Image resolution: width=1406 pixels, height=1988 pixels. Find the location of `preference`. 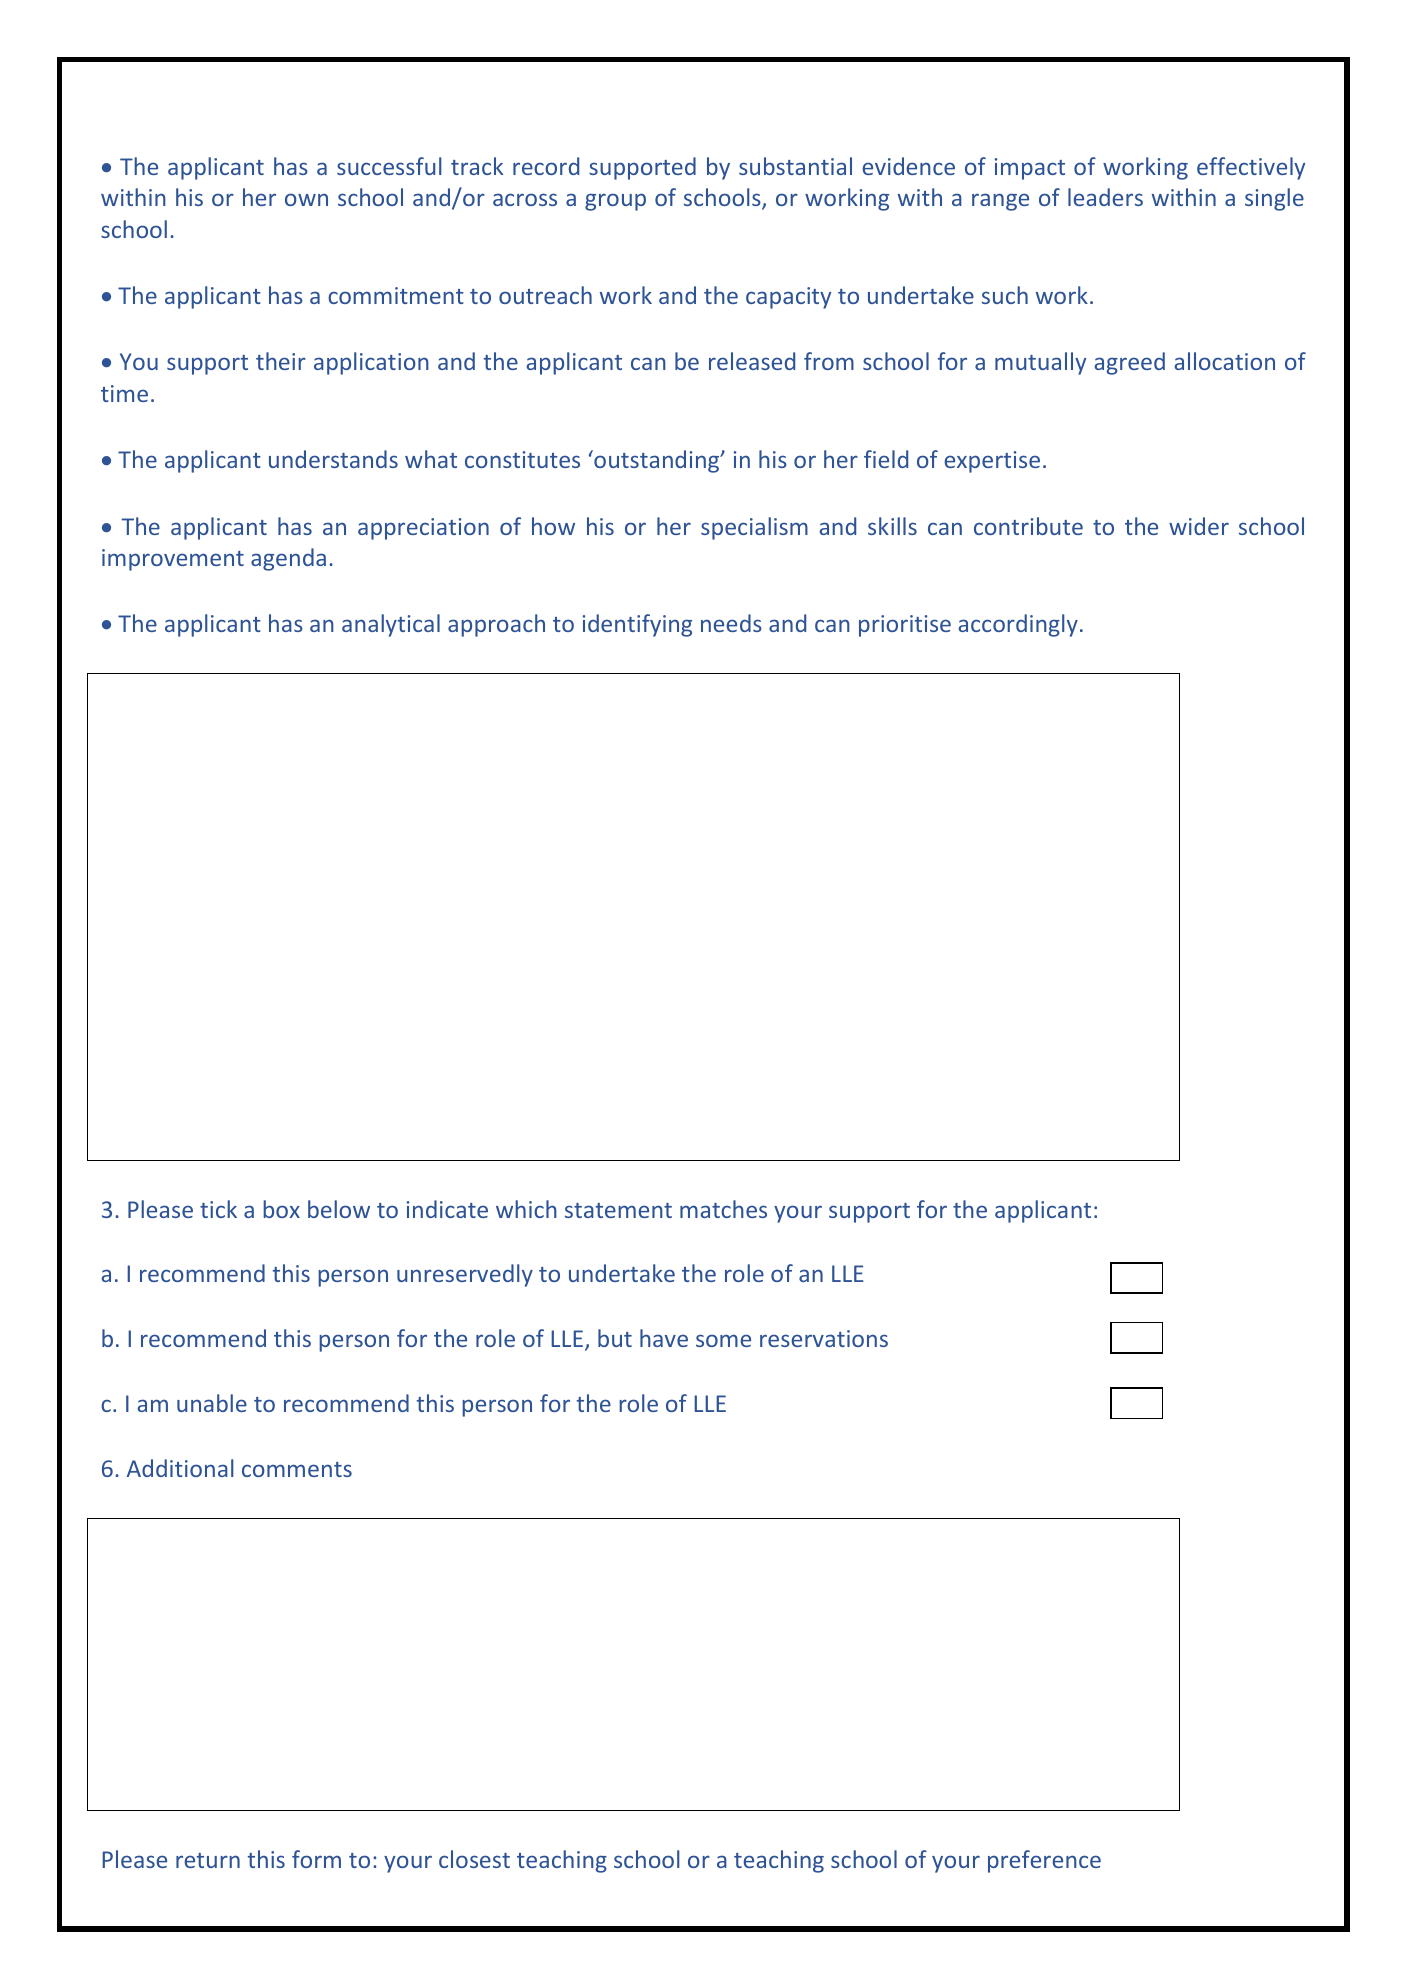

preference is located at coordinates (1044, 1861).
